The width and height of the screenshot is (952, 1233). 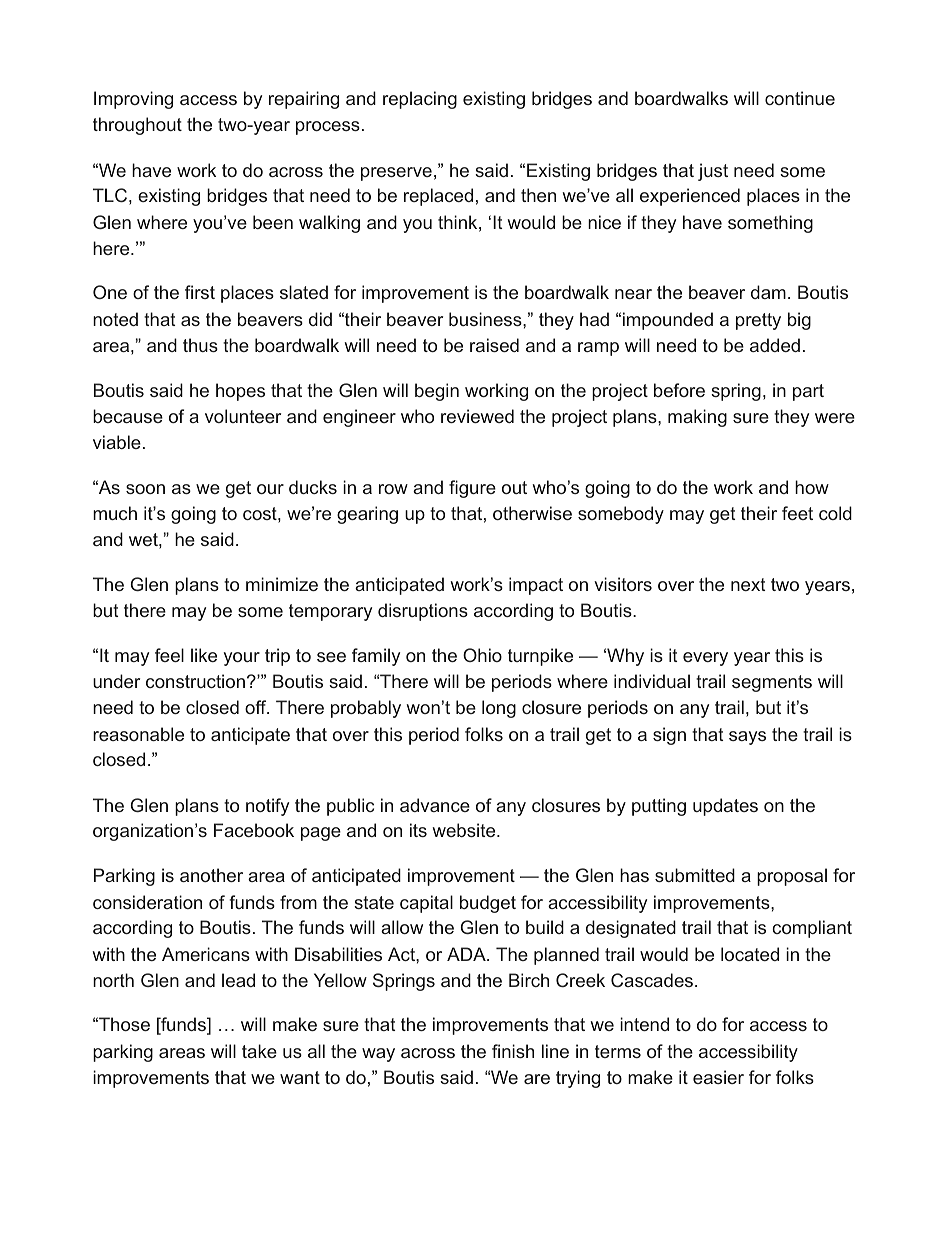 What do you see at coordinates (499, 709) in the screenshot?
I see `long` at bounding box center [499, 709].
